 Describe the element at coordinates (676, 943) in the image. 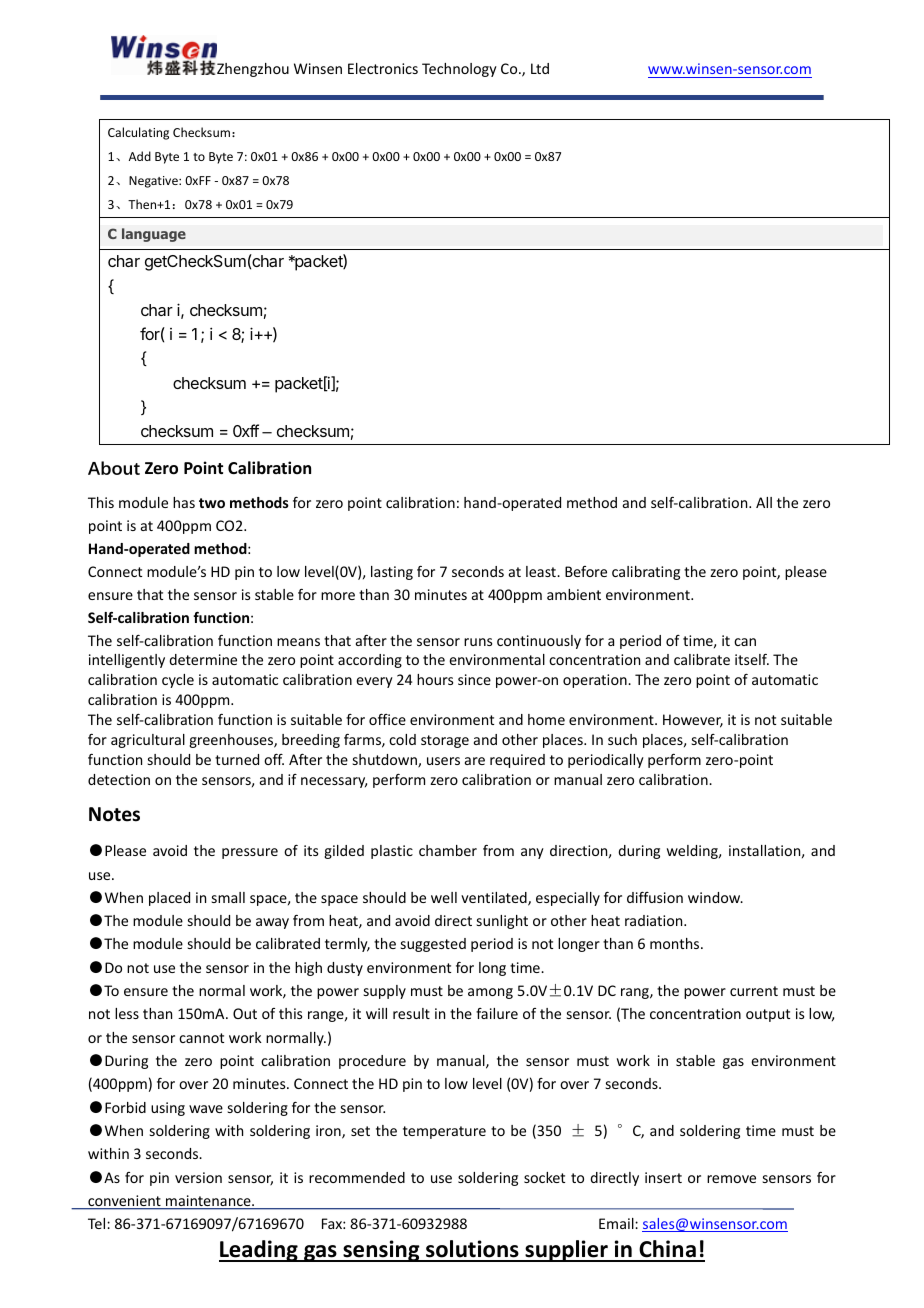

I see `months` at that location.
